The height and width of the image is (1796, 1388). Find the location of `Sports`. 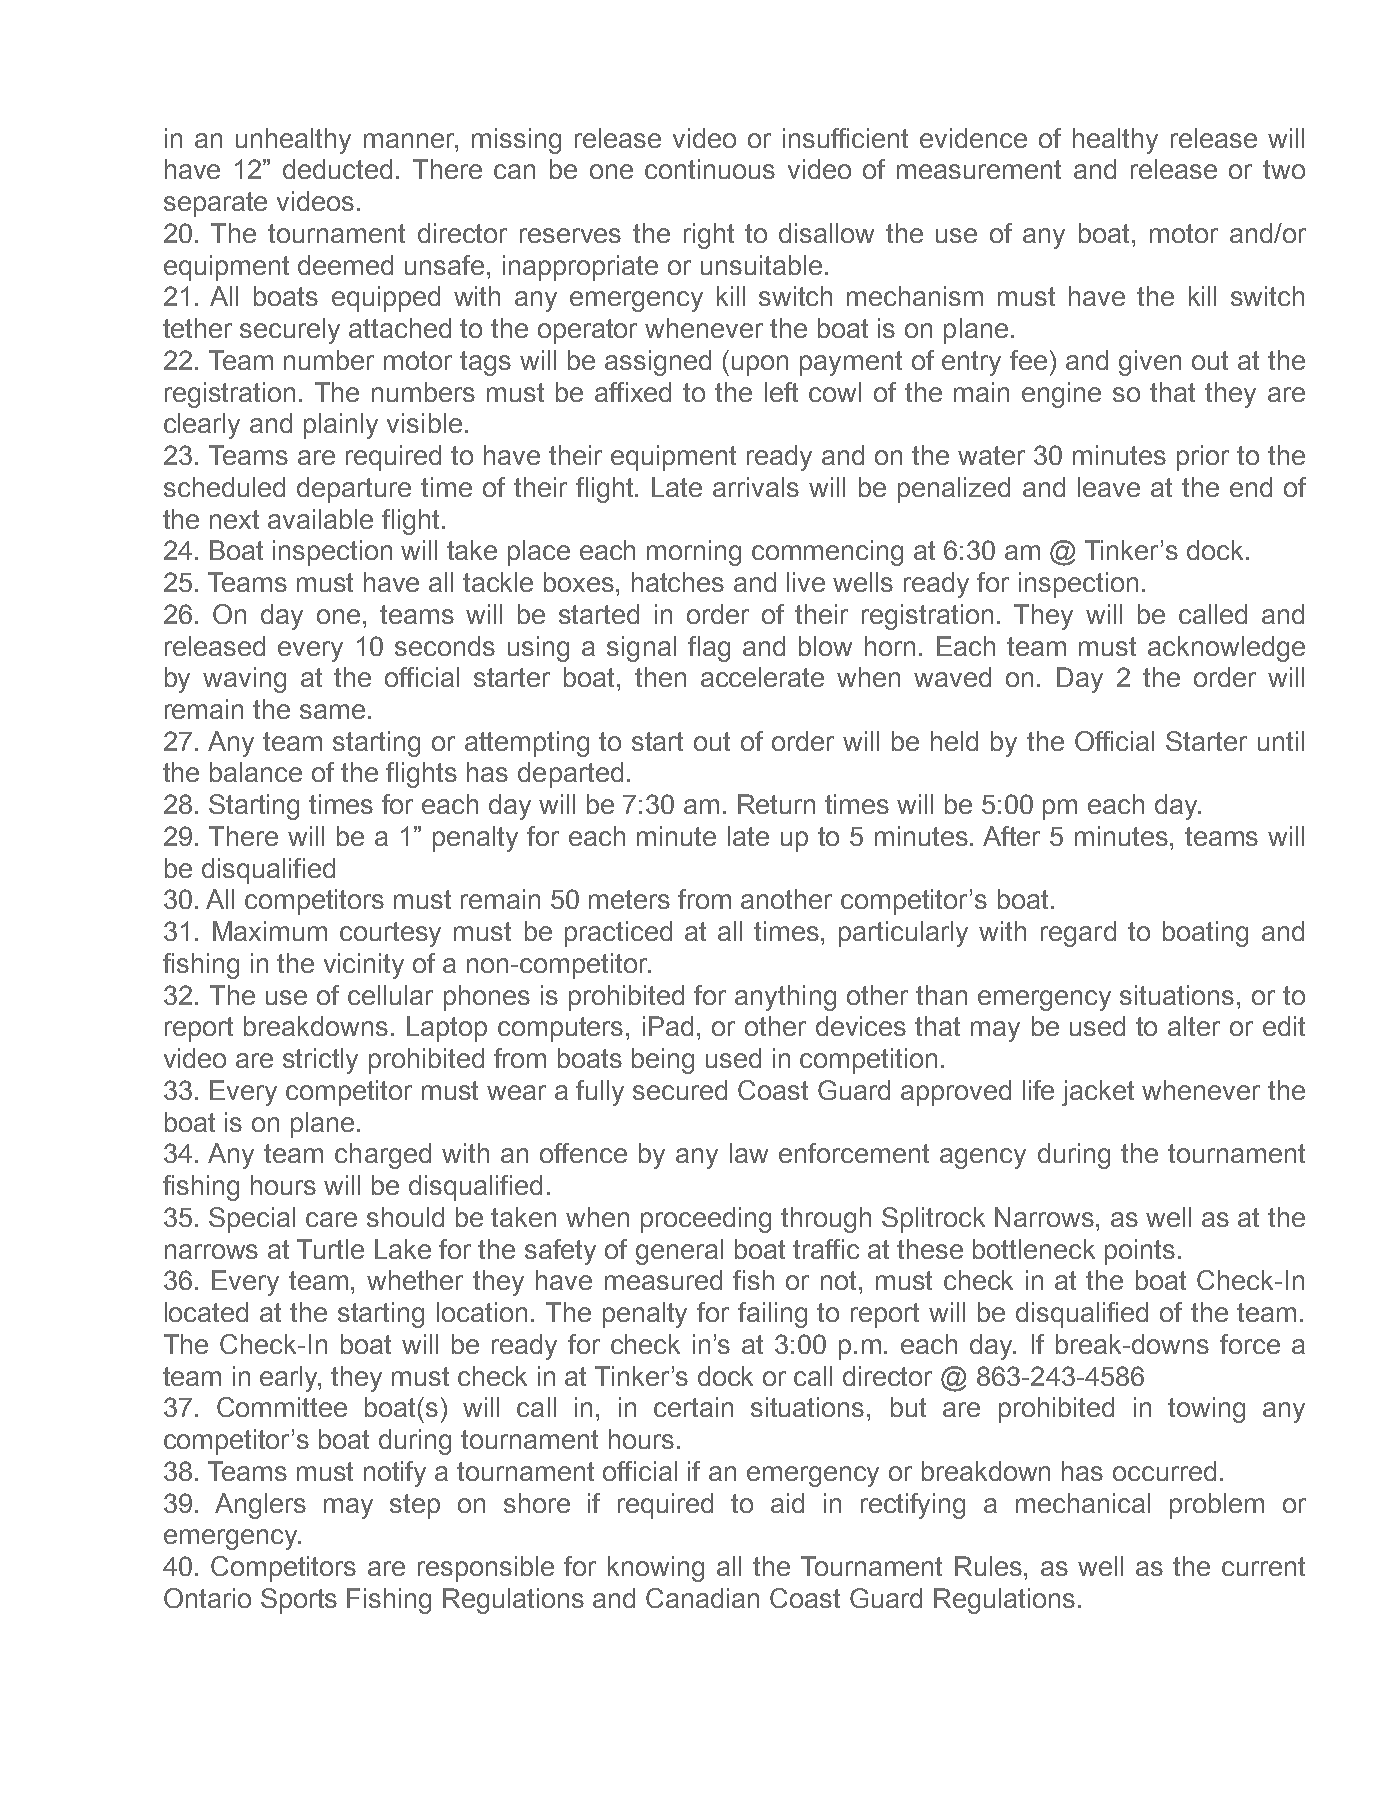

Sports is located at coordinates (299, 1601).
